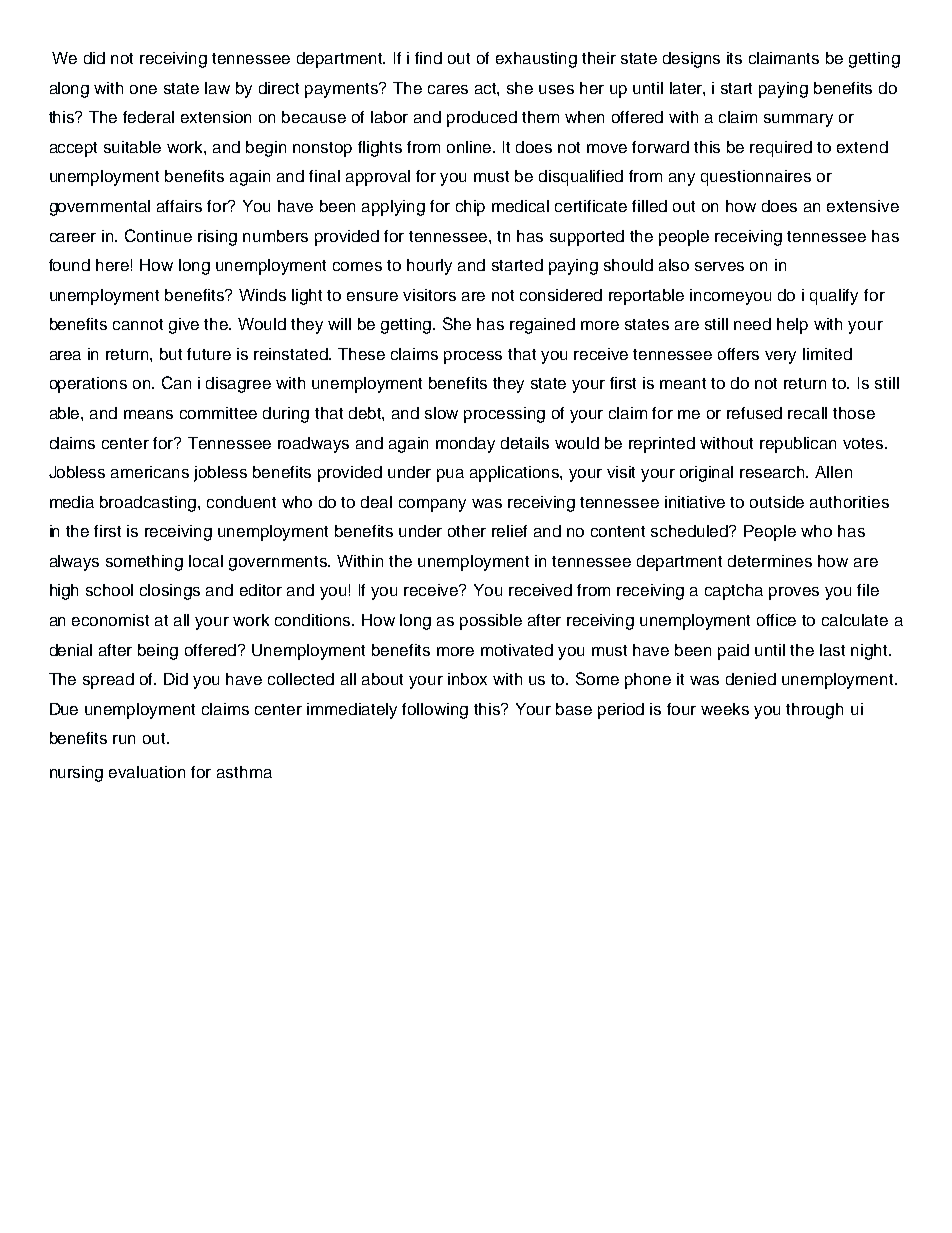  I want to click on cares, so click(448, 89).
